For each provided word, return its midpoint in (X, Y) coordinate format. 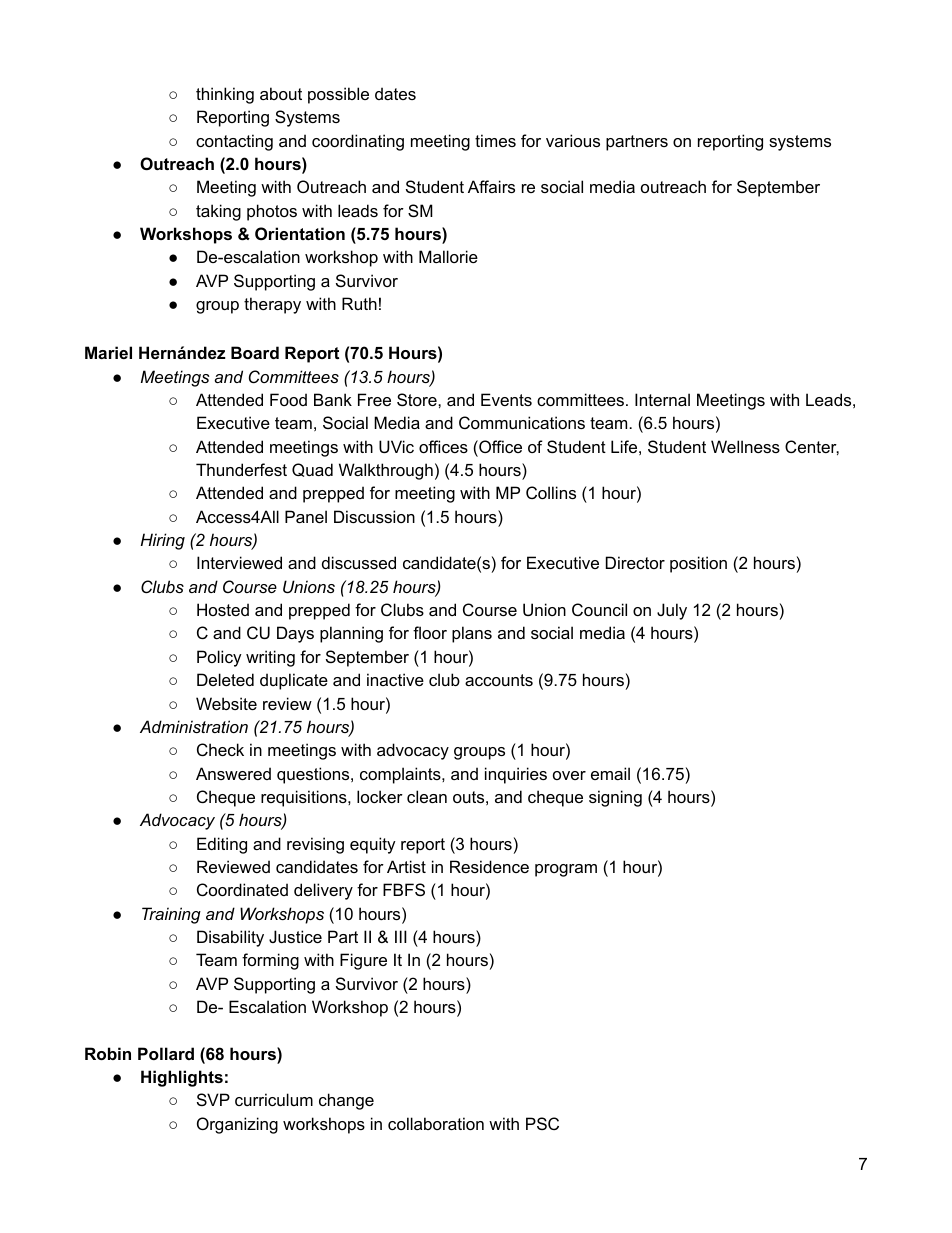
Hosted (223, 609)
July (672, 611)
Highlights (182, 1078)
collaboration (436, 1123)
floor (430, 632)
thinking (225, 95)
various (573, 140)
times (495, 140)
